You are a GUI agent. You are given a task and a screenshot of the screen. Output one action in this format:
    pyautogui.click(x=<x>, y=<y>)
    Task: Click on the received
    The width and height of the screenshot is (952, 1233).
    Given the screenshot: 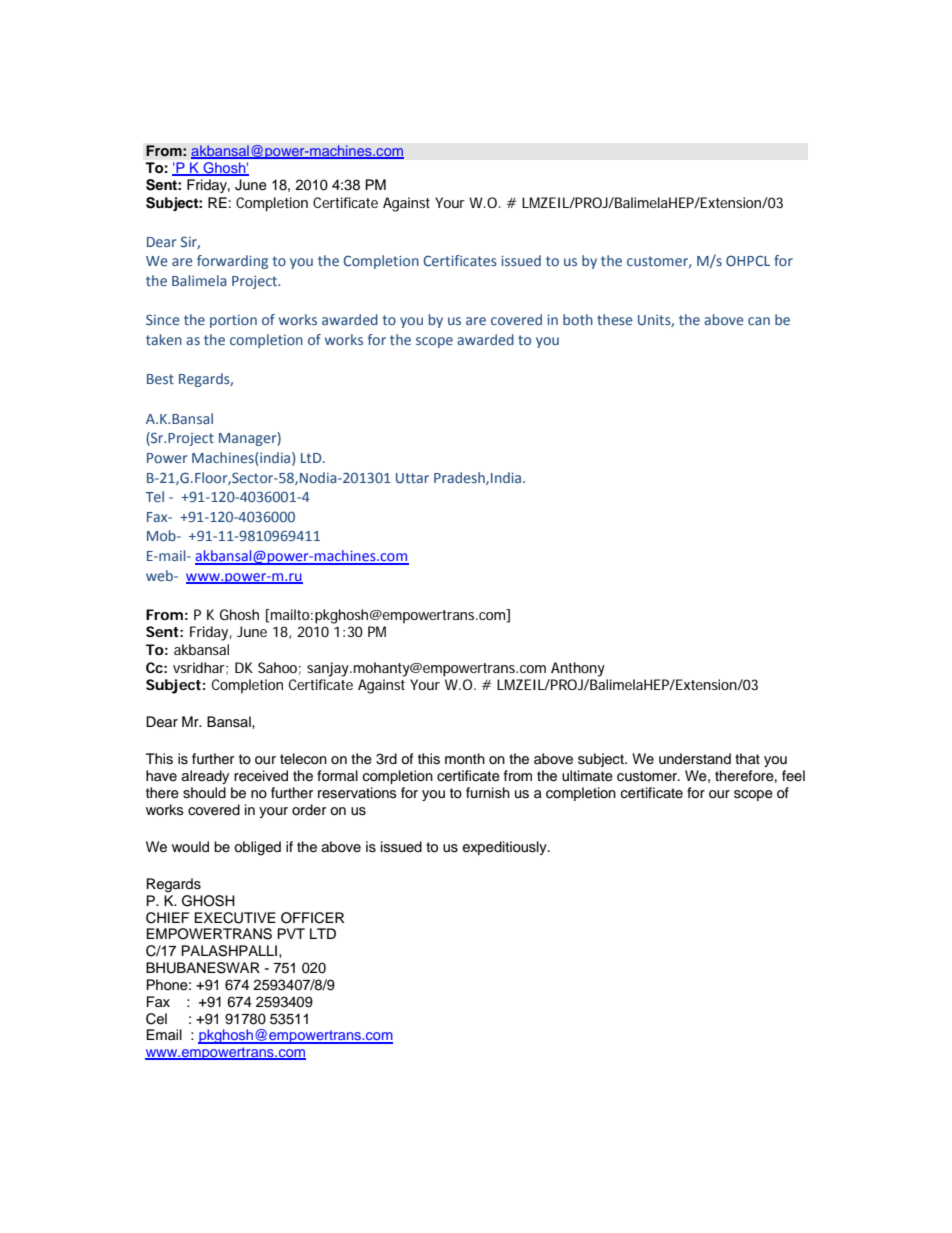 What is the action you would take?
    pyautogui.click(x=261, y=776)
